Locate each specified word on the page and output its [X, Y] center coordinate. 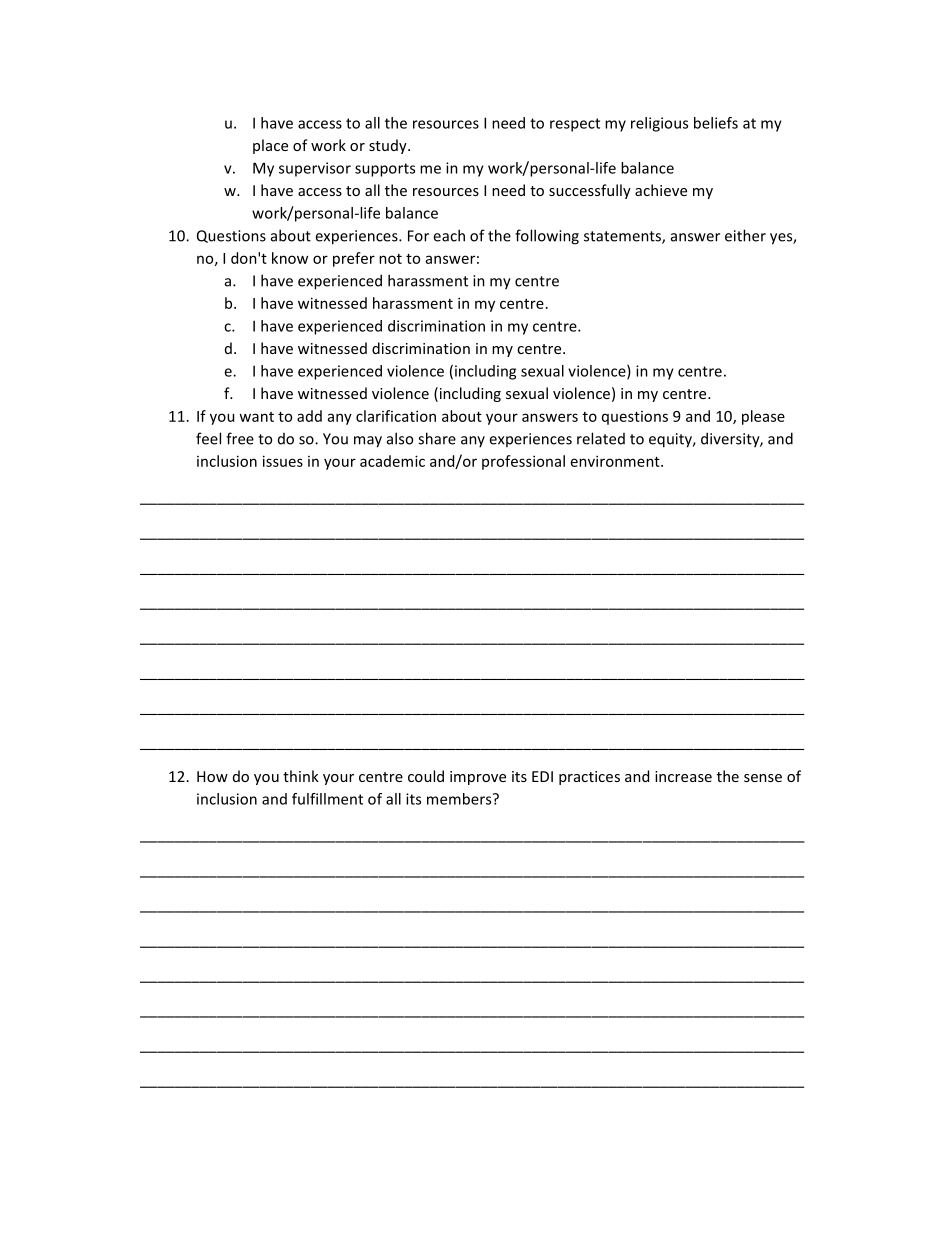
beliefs [716, 123]
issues [283, 461]
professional [523, 462]
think [301, 776]
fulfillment [327, 799]
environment [616, 461]
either [745, 235]
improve [478, 778]
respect [575, 125]
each [449, 235]
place [270, 146]
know [290, 258]
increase [683, 776]
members [460, 799]
